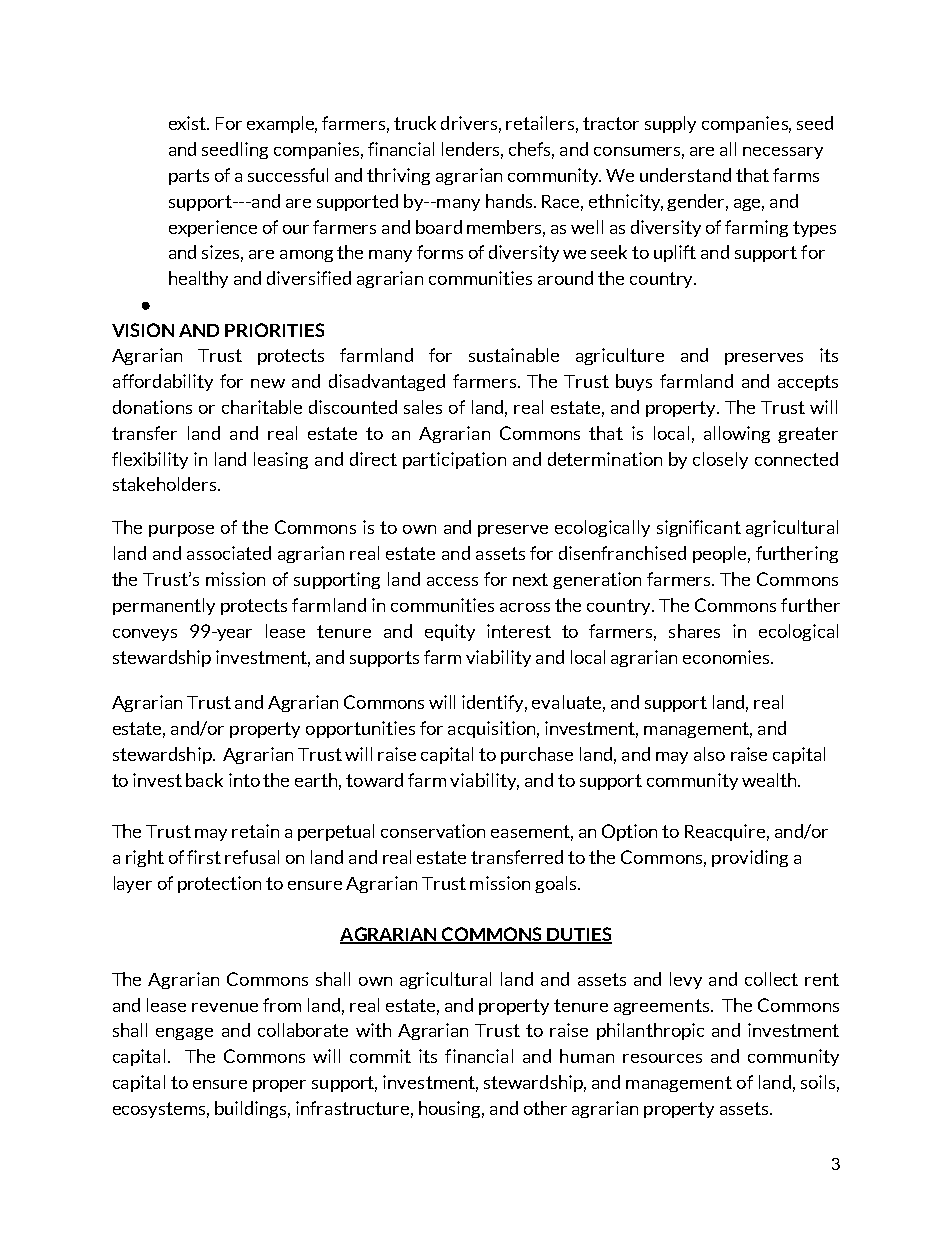  I want to click on necessary, so click(783, 153).
